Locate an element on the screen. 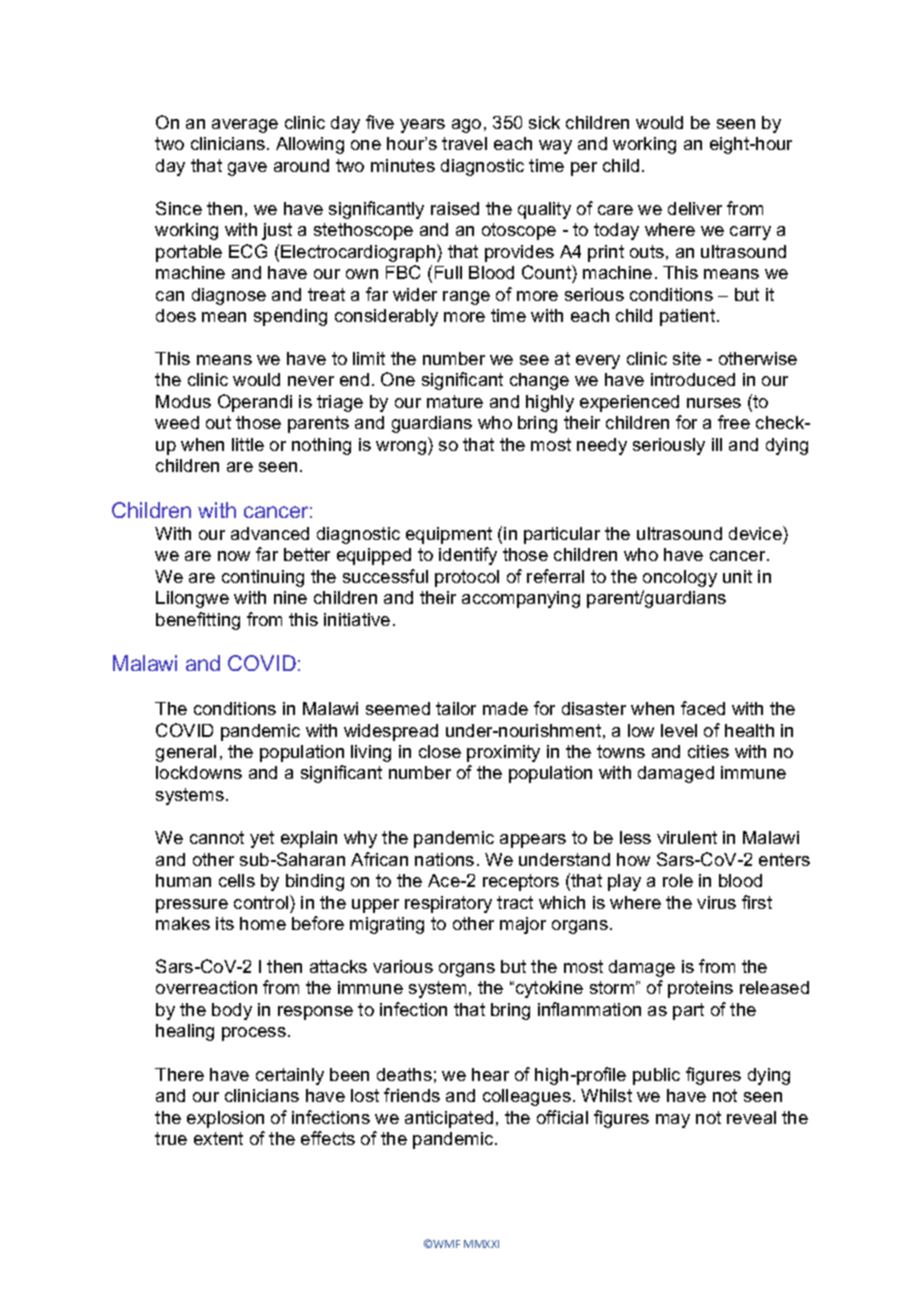  anticipated is located at coordinates (449, 1119).
